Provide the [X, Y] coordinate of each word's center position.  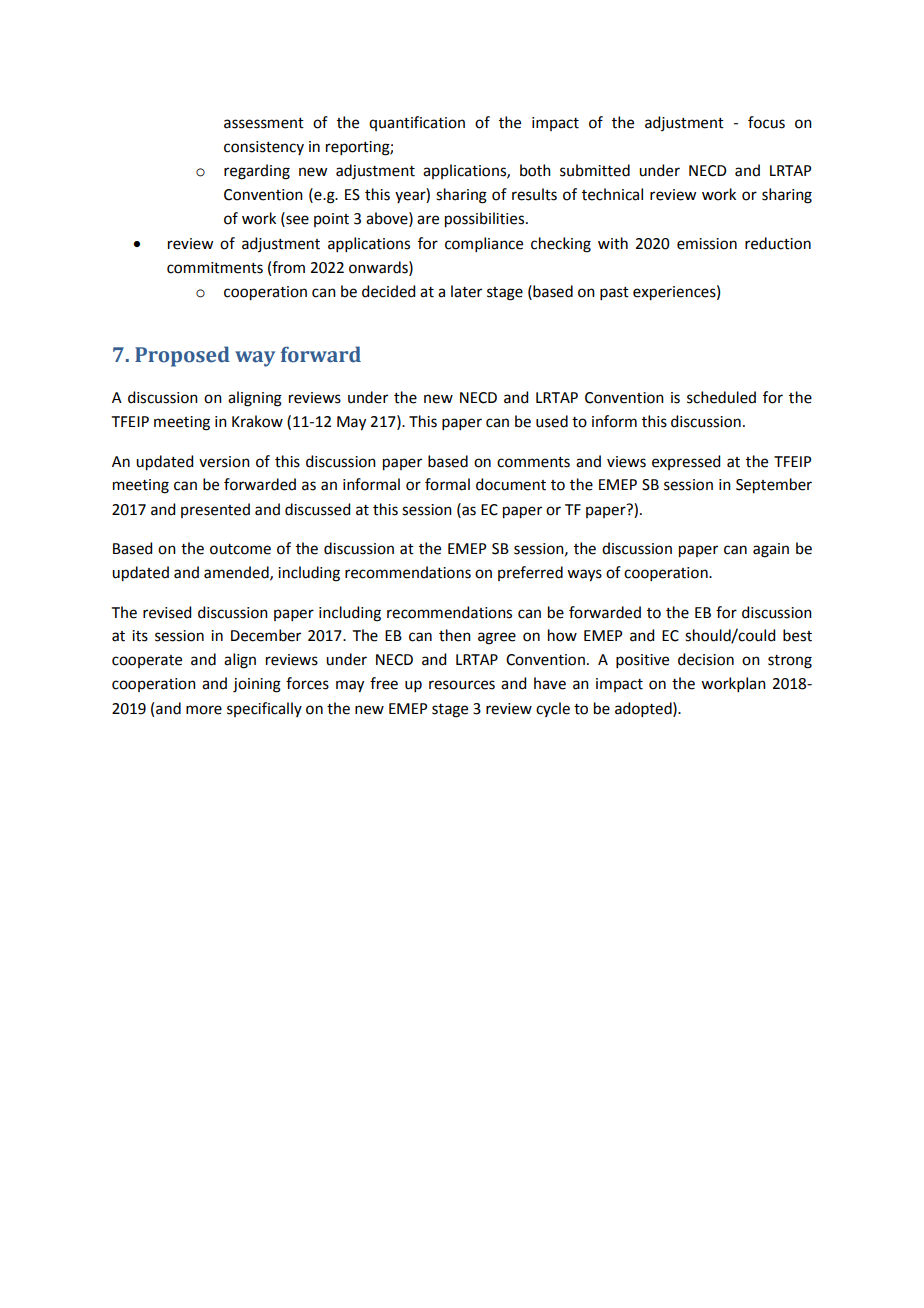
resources [462, 685]
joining [257, 685]
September [774, 486]
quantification [417, 123]
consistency [264, 148]
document [511, 484]
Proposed [182, 356]
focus [766, 122]
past [614, 293]
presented [215, 510]
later [466, 291]
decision [706, 659]
